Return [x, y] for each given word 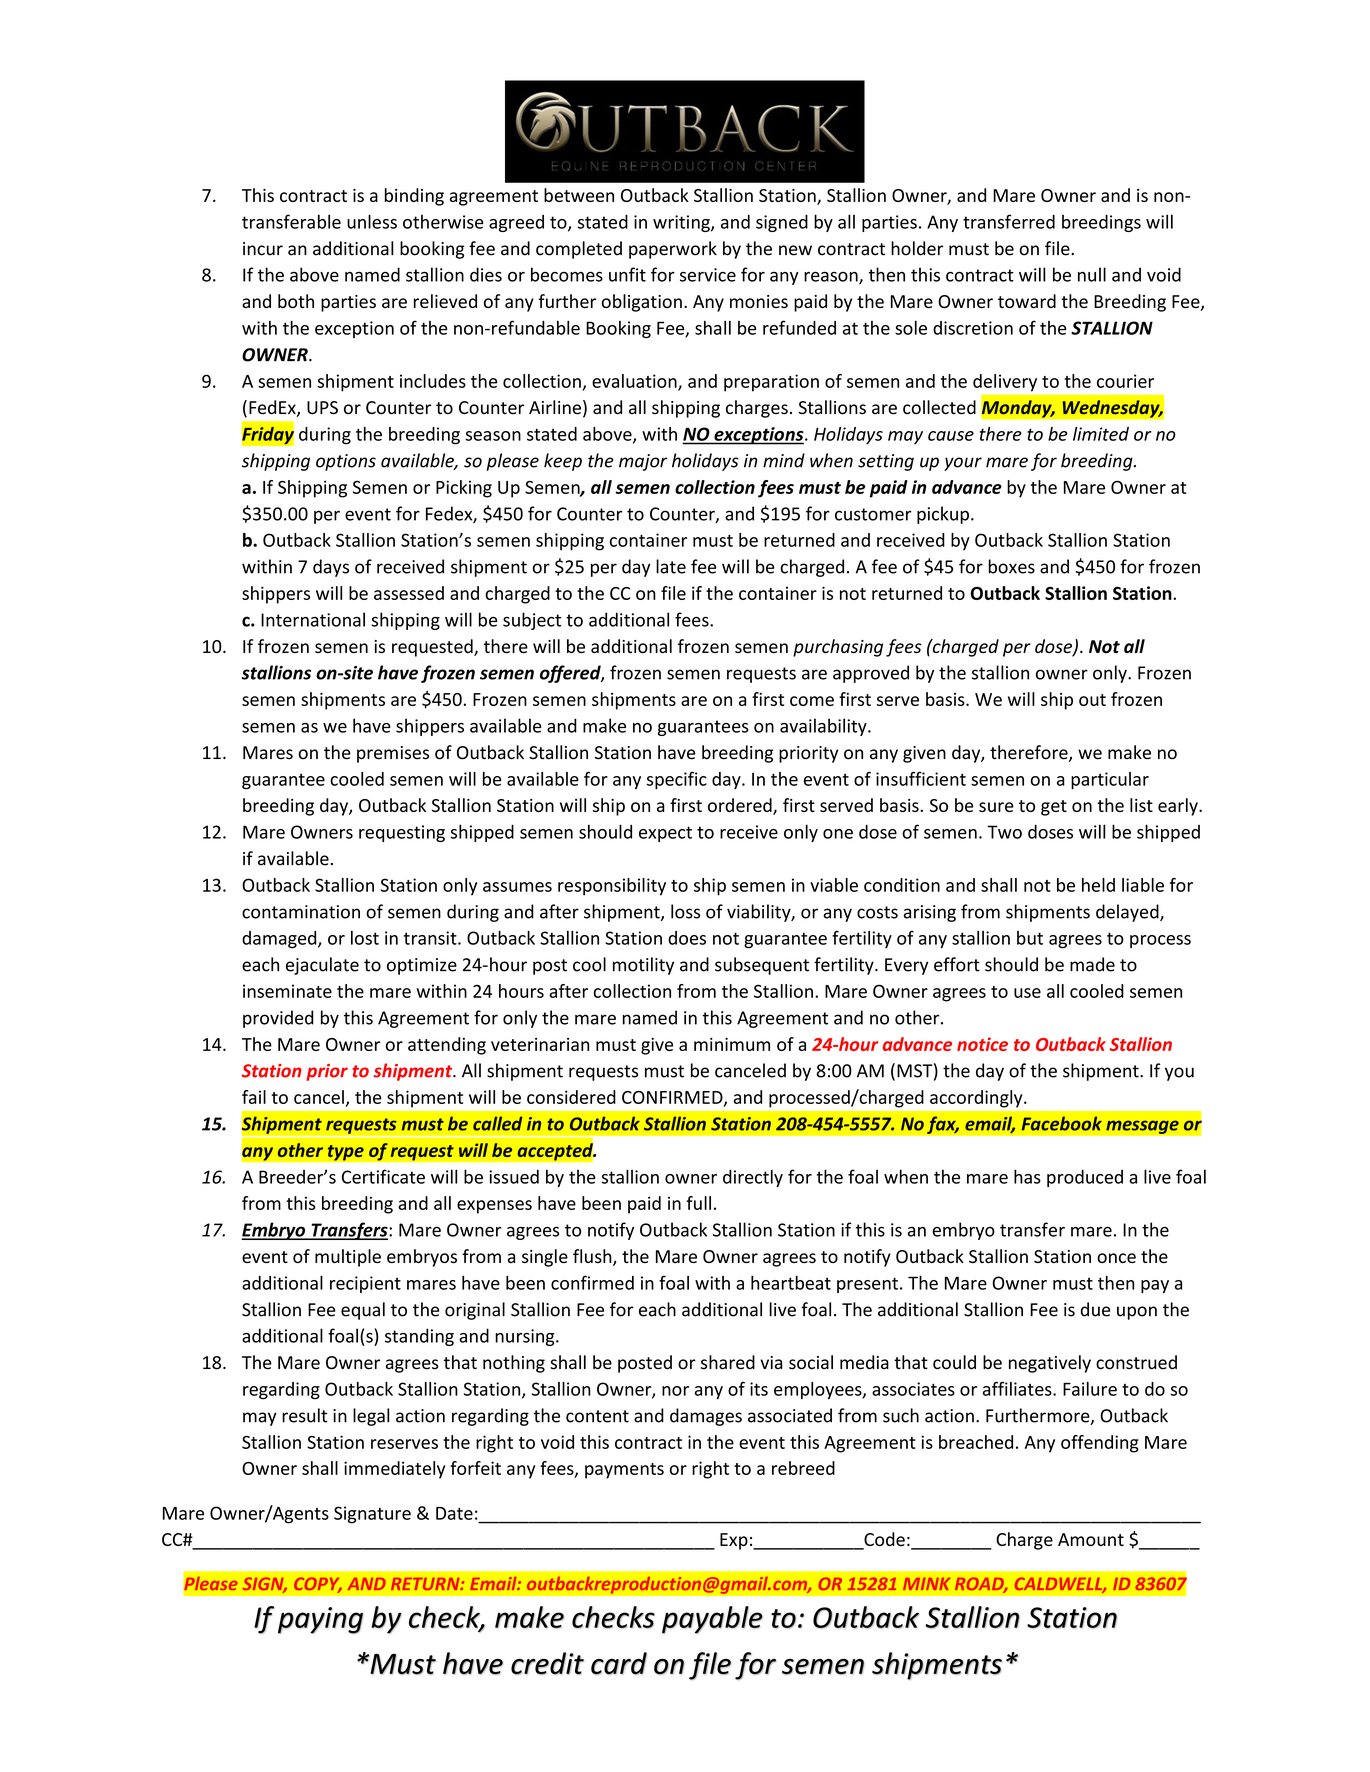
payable [712, 1620]
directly [753, 1178]
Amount [1091, 1539]
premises [393, 754]
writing [682, 223]
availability [824, 727]
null [1092, 274]
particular [1110, 780]
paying [320, 1620]
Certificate [383, 1176]
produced [1085, 1178]
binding [414, 197]
